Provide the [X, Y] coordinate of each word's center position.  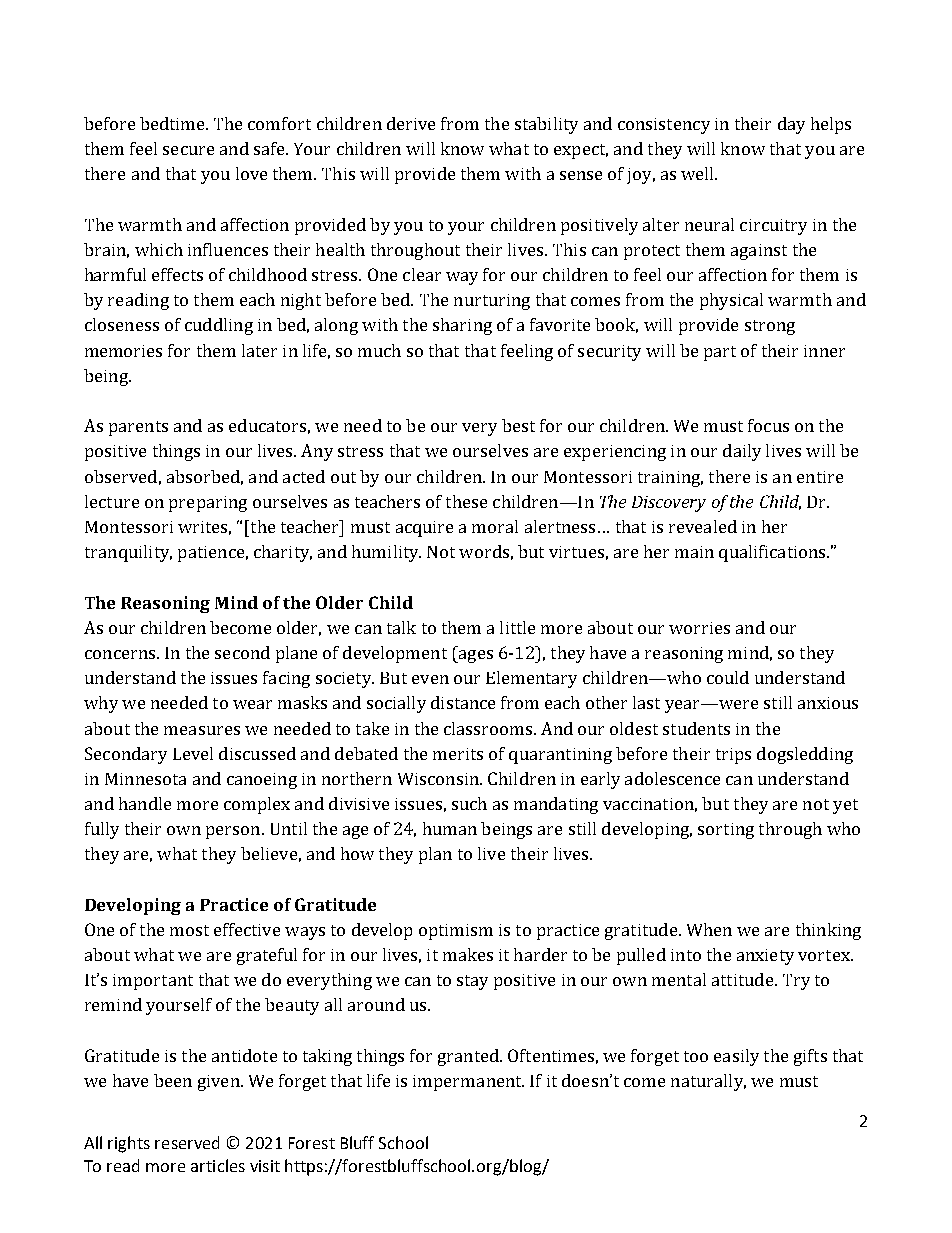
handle [145, 803]
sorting [726, 831]
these [466, 501]
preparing [208, 504]
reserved [187, 1142]
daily [742, 452]
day [791, 125]
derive [411, 123]
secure [188, 150]
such [469, 803]
